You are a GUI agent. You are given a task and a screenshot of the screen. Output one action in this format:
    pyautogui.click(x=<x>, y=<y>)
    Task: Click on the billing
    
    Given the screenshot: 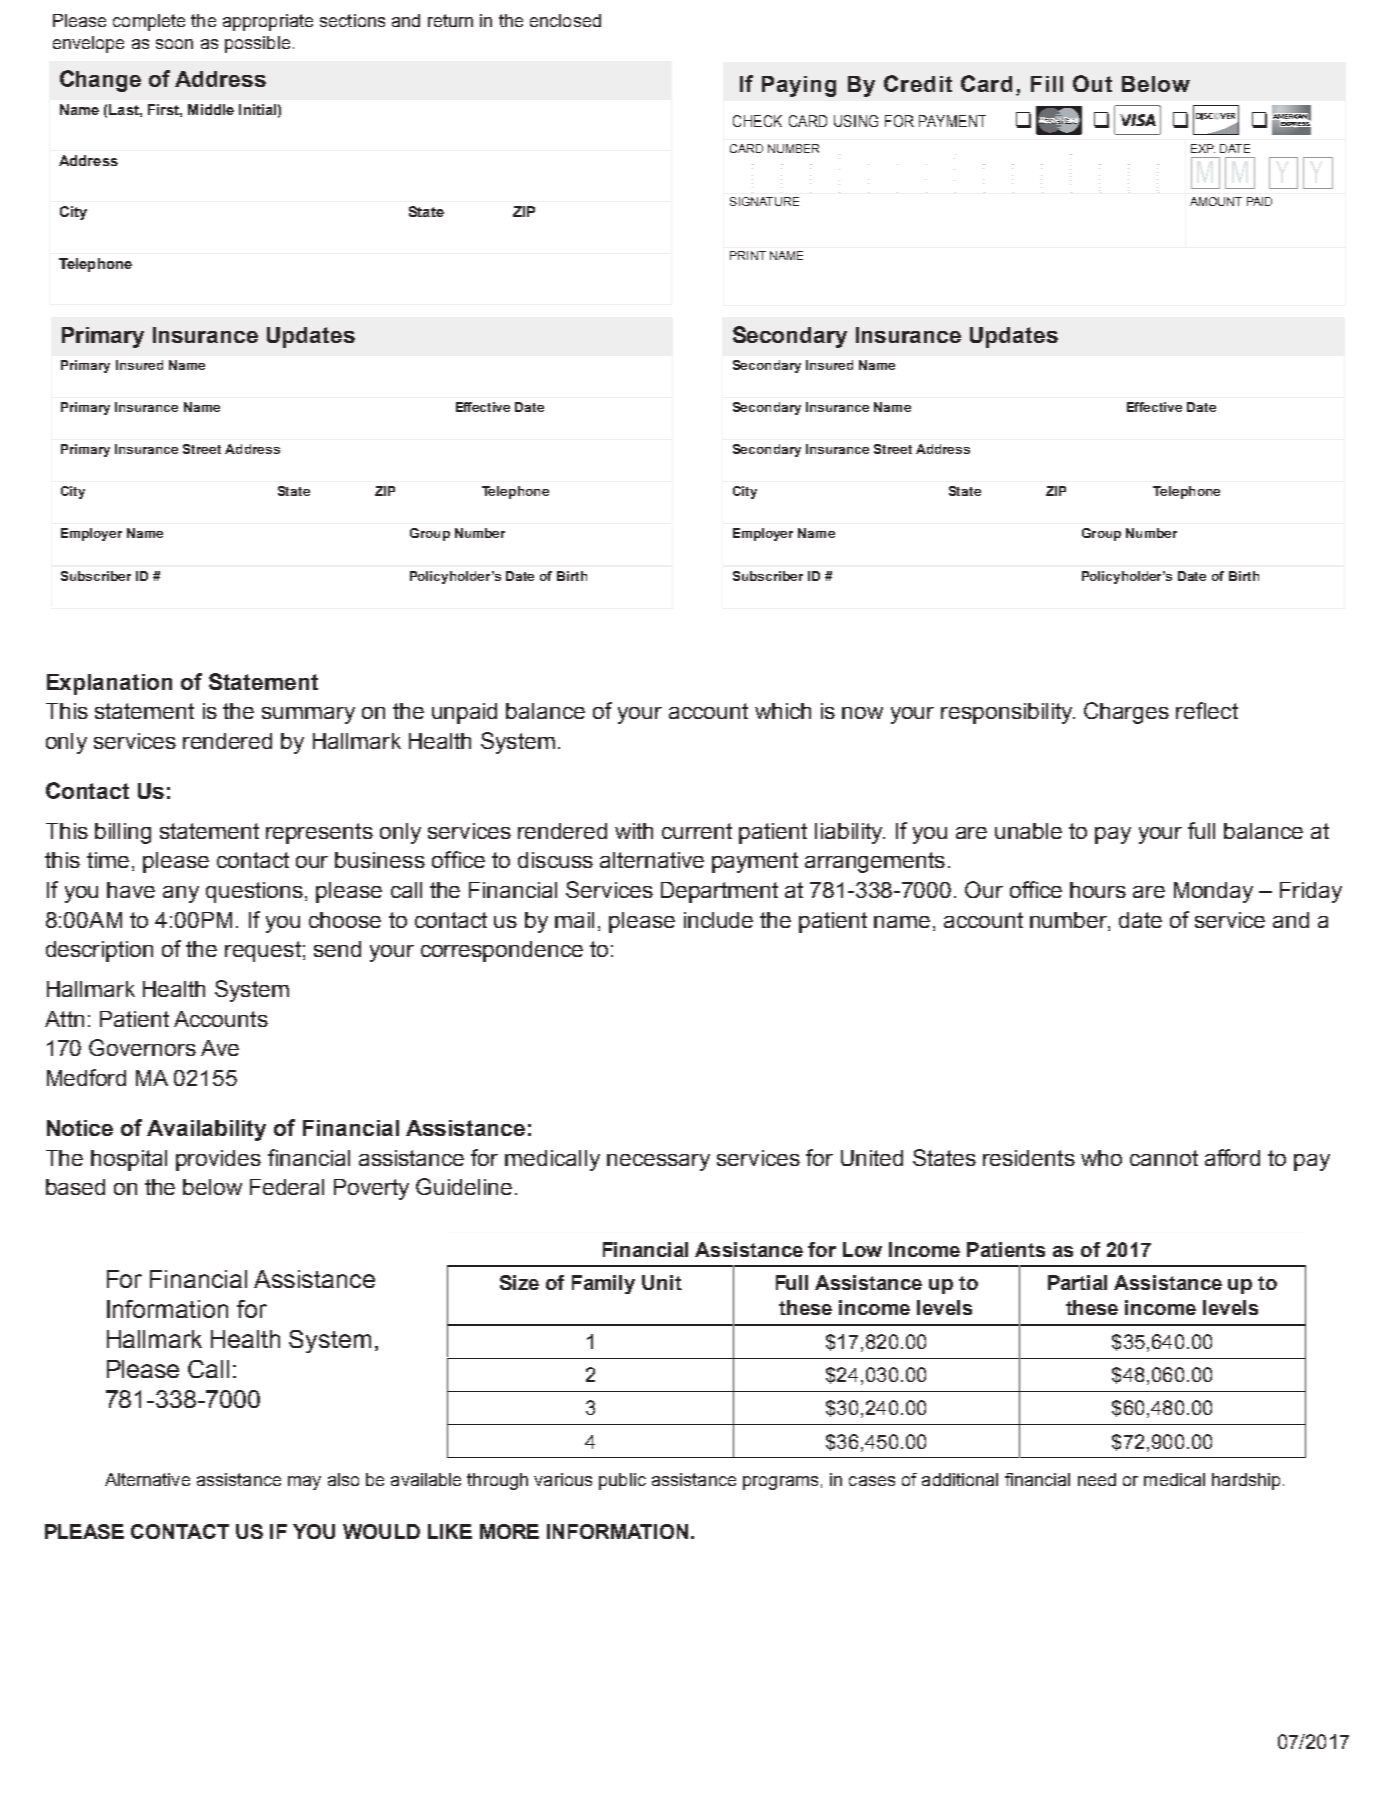 What is the action you would take?
    pyautogui.click(x=123, y=833)
